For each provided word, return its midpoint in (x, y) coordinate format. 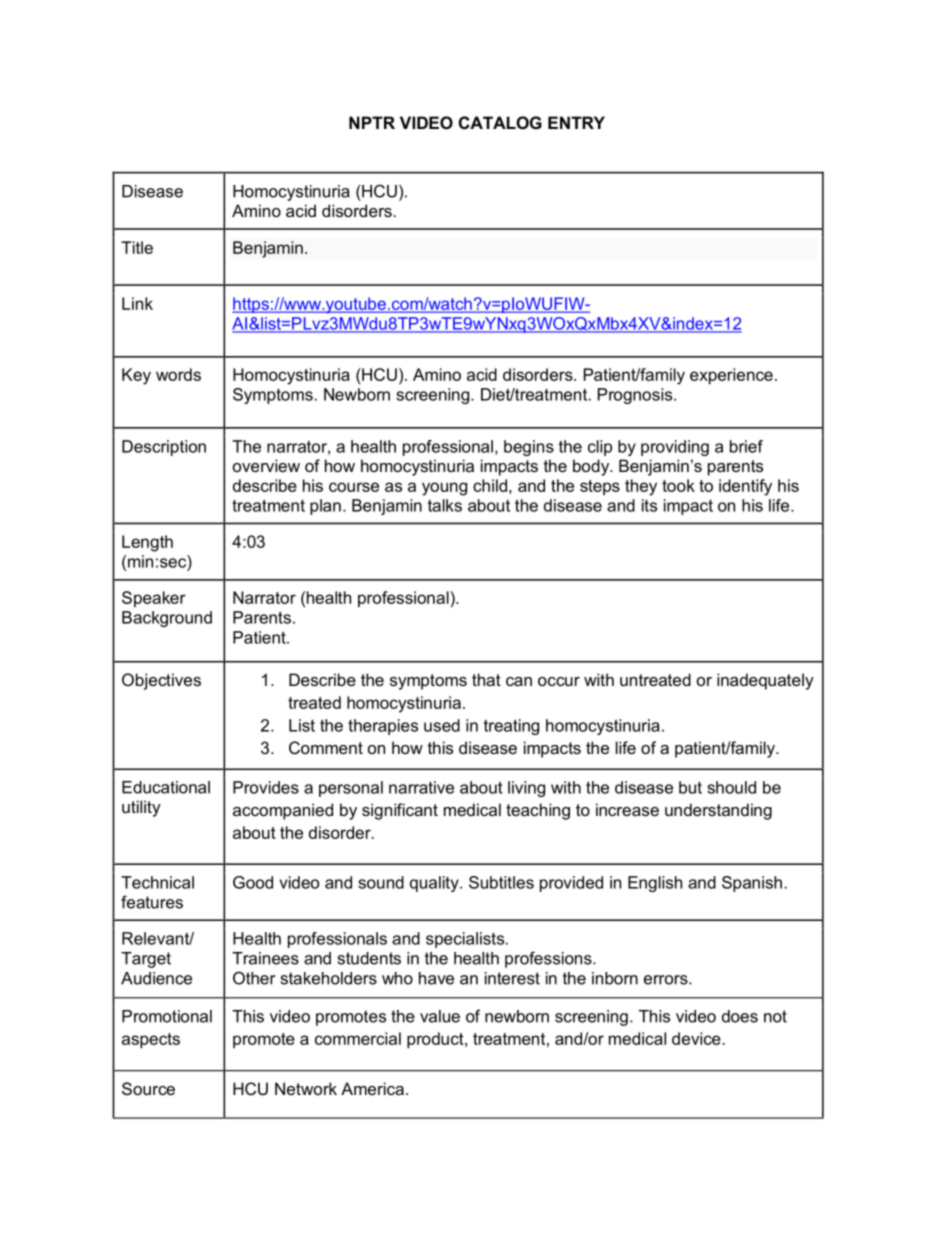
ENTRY (576, 122)
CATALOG (500, 122)
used (442, 725)
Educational (166, 787)
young (444, 489)
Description (164, 448)
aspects (151, 1040)
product (436, 1040)
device (696, 1038)
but (690, 787)
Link (137, 303)
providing (675, 448)
